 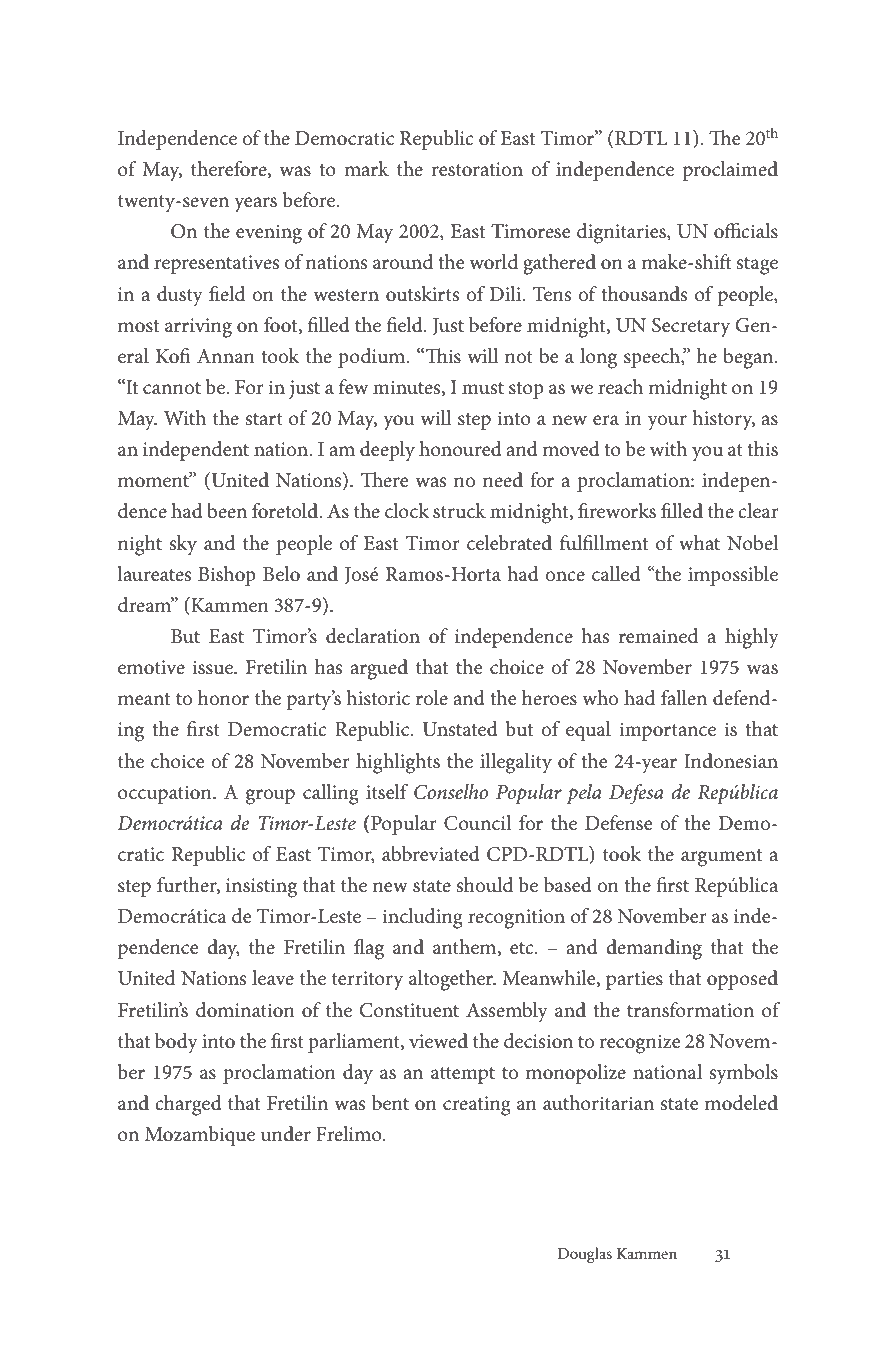 I want to click on altogether, so click(x=452, y=980).
